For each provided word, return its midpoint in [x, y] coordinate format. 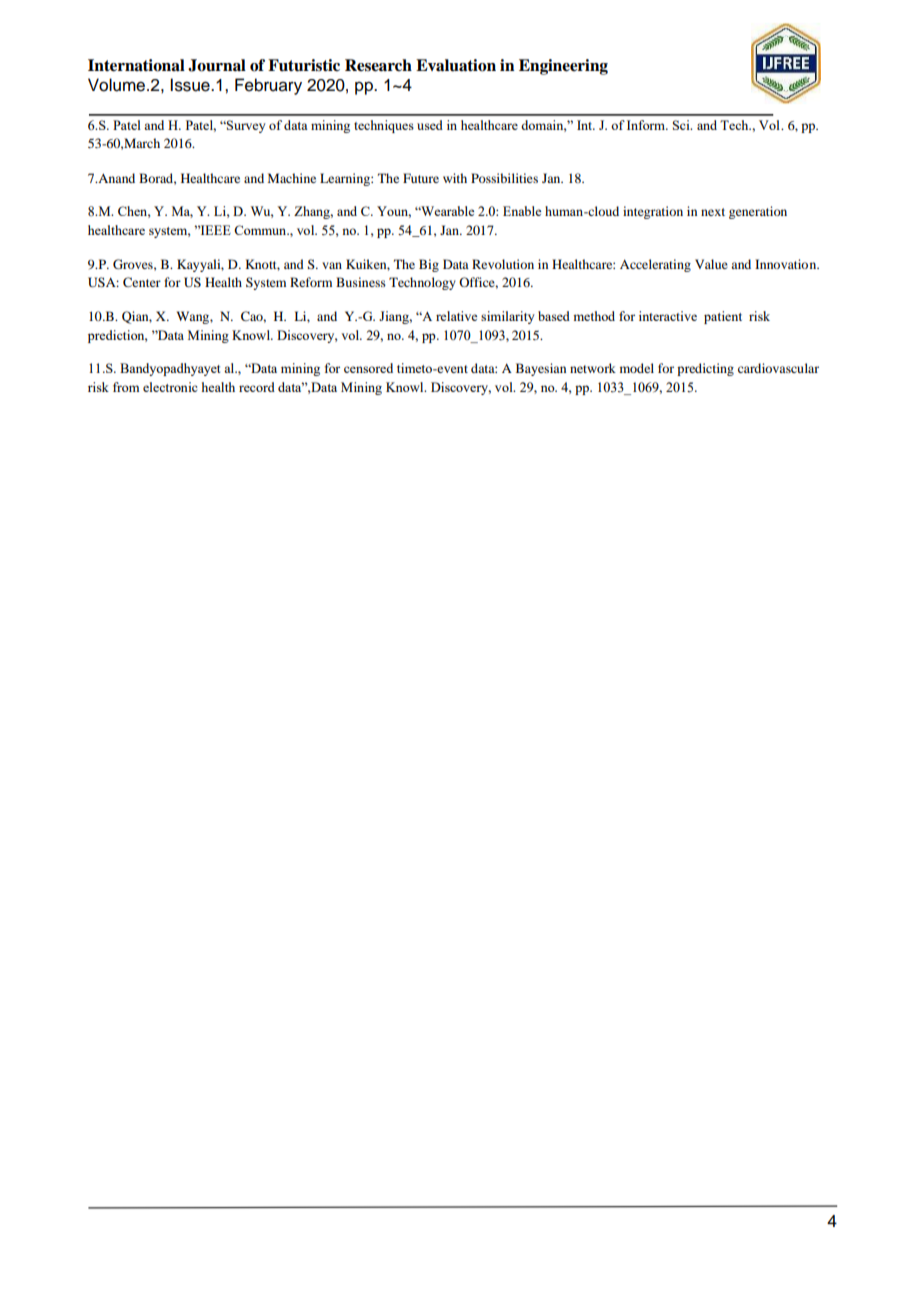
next [713, 212]
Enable [522, 211]
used [430, 125]
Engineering [563, 67]
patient [723, 317]
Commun [261, 230]
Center [142, 282]
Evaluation [456, 65]
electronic [170, 387]
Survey [245, 126]
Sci [682, 125]
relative [456, 316]
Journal [217, 65]
